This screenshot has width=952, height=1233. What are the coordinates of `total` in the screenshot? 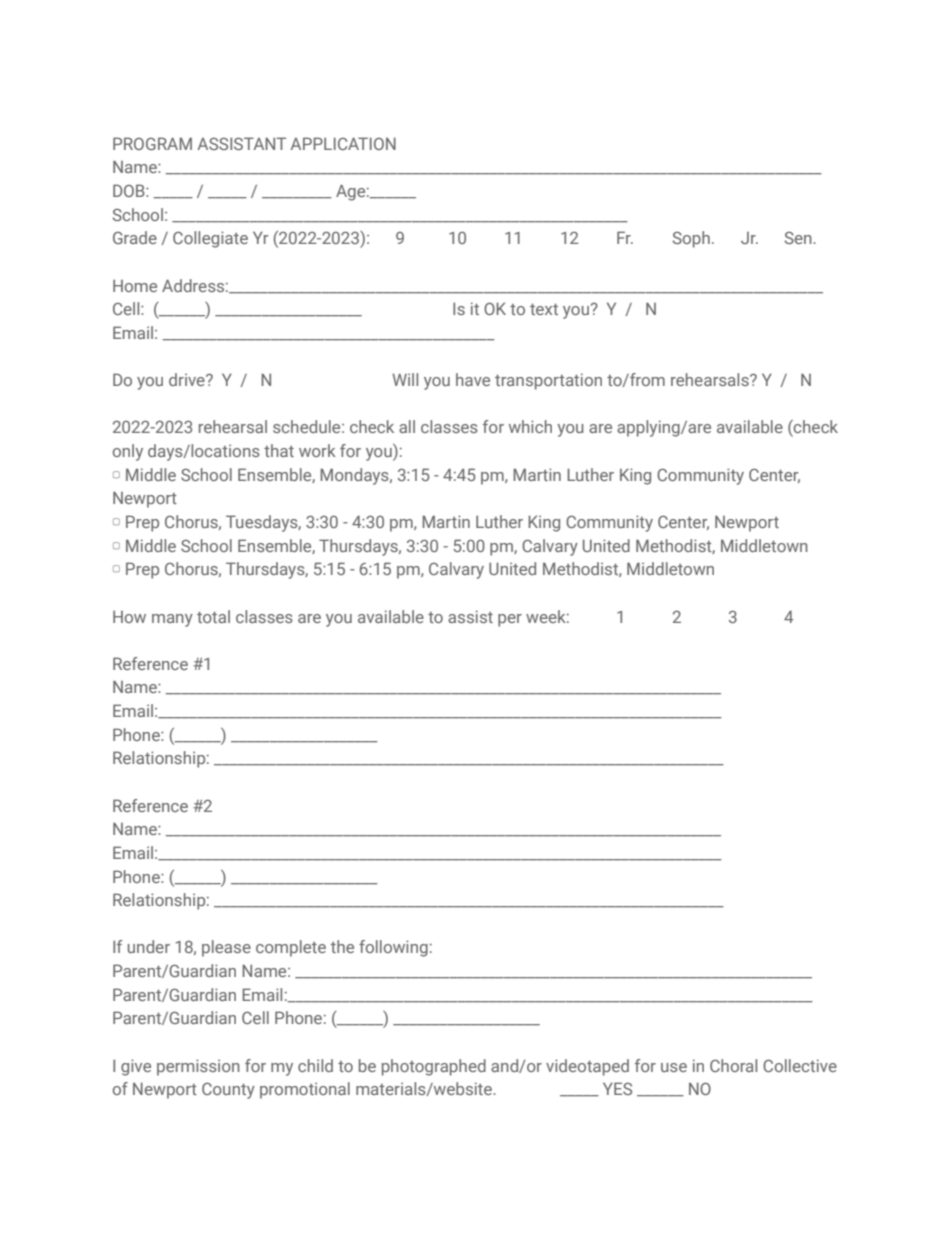 It's located at (213, 616).
